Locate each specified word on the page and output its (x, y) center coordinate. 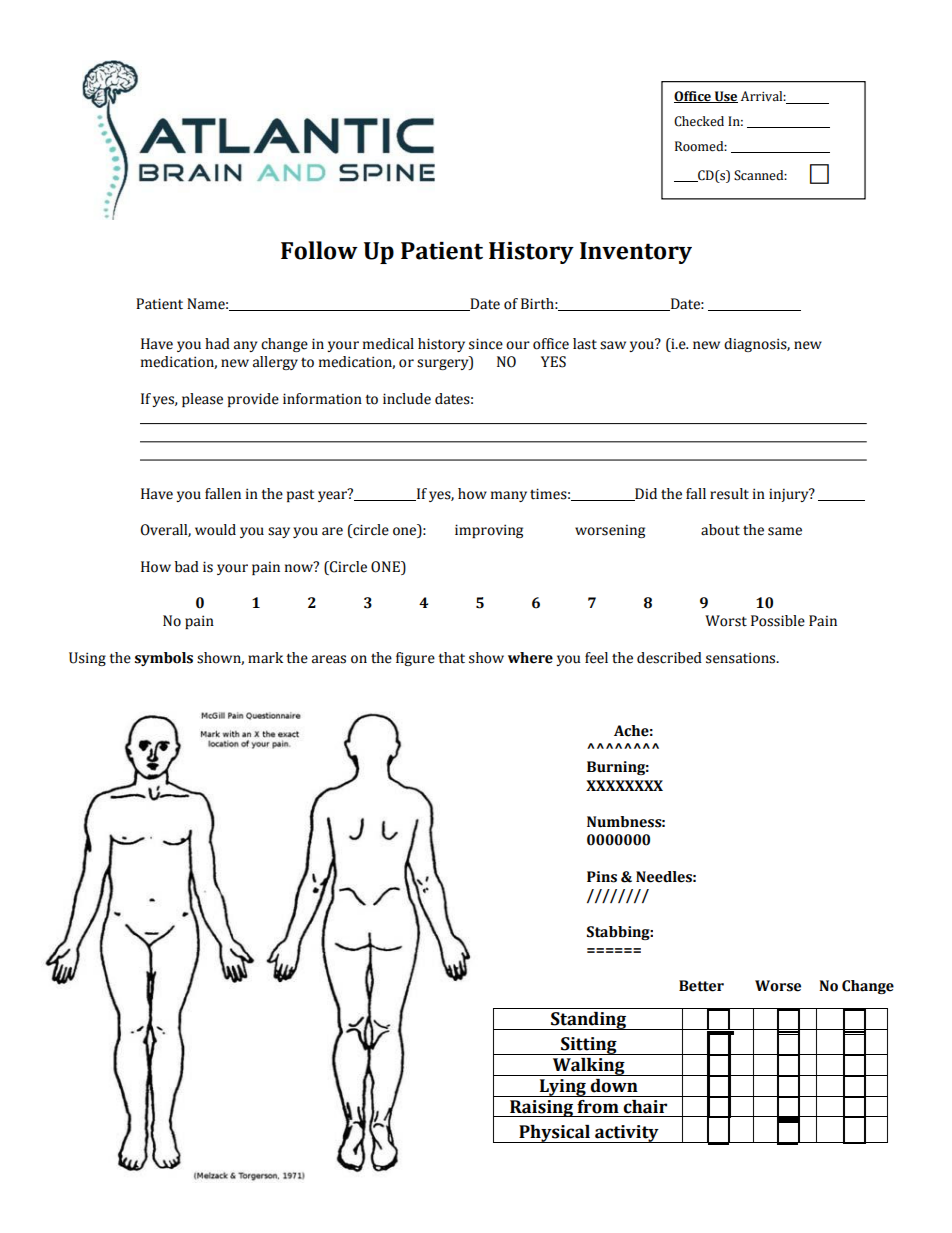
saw (613, 345)
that (451, 658)
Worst (726, 621)
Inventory (636, 253)
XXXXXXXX (624, 785)
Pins (602, 877)
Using (87, 659)
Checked (699, 121)
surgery (444, 364)
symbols (164, 659)
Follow (319, 250)
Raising (542, 1108)
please (202, 400)
